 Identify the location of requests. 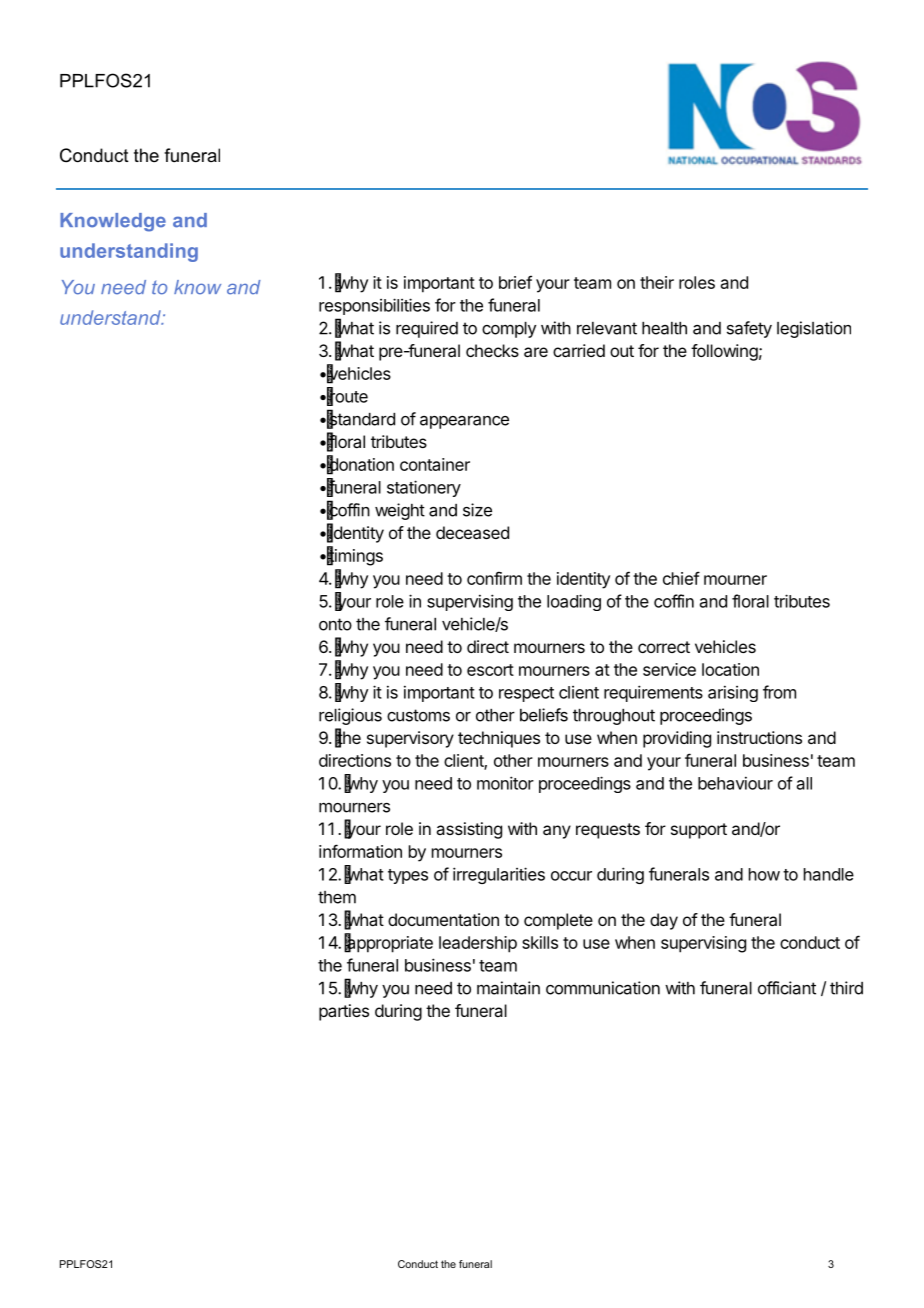
(608, 831).
